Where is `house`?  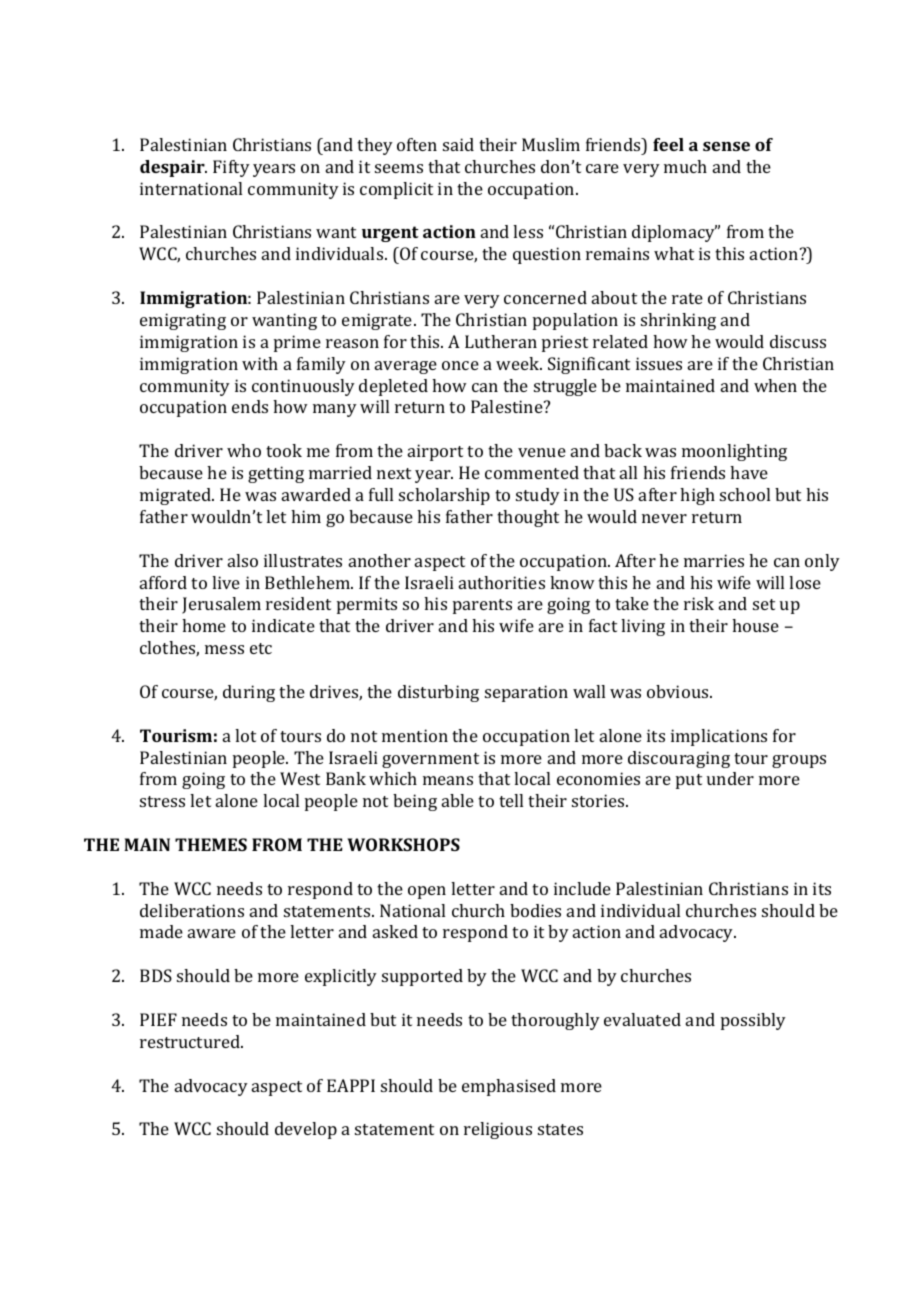
house is located at coordinates (755, 625).
